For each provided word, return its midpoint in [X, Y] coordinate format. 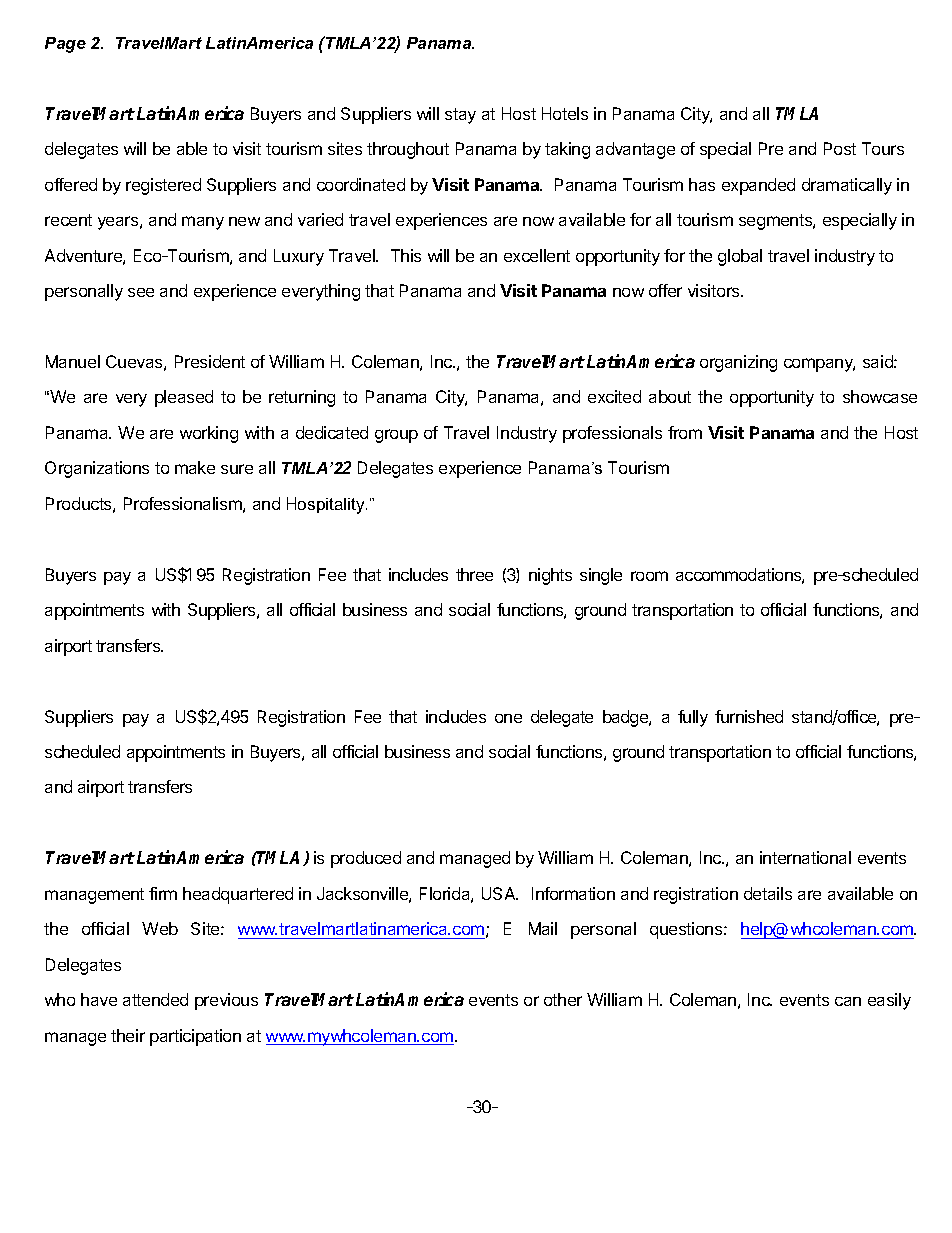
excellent [537, 255]
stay [460, 116]
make [195, 467]
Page [65, 45]
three [474, 574]
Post [840, 148]
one [508, 718]
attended [155, 999]
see [141, 292]
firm [163, 893]
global [740, 257]
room [649, 576]
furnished [749, 716]
